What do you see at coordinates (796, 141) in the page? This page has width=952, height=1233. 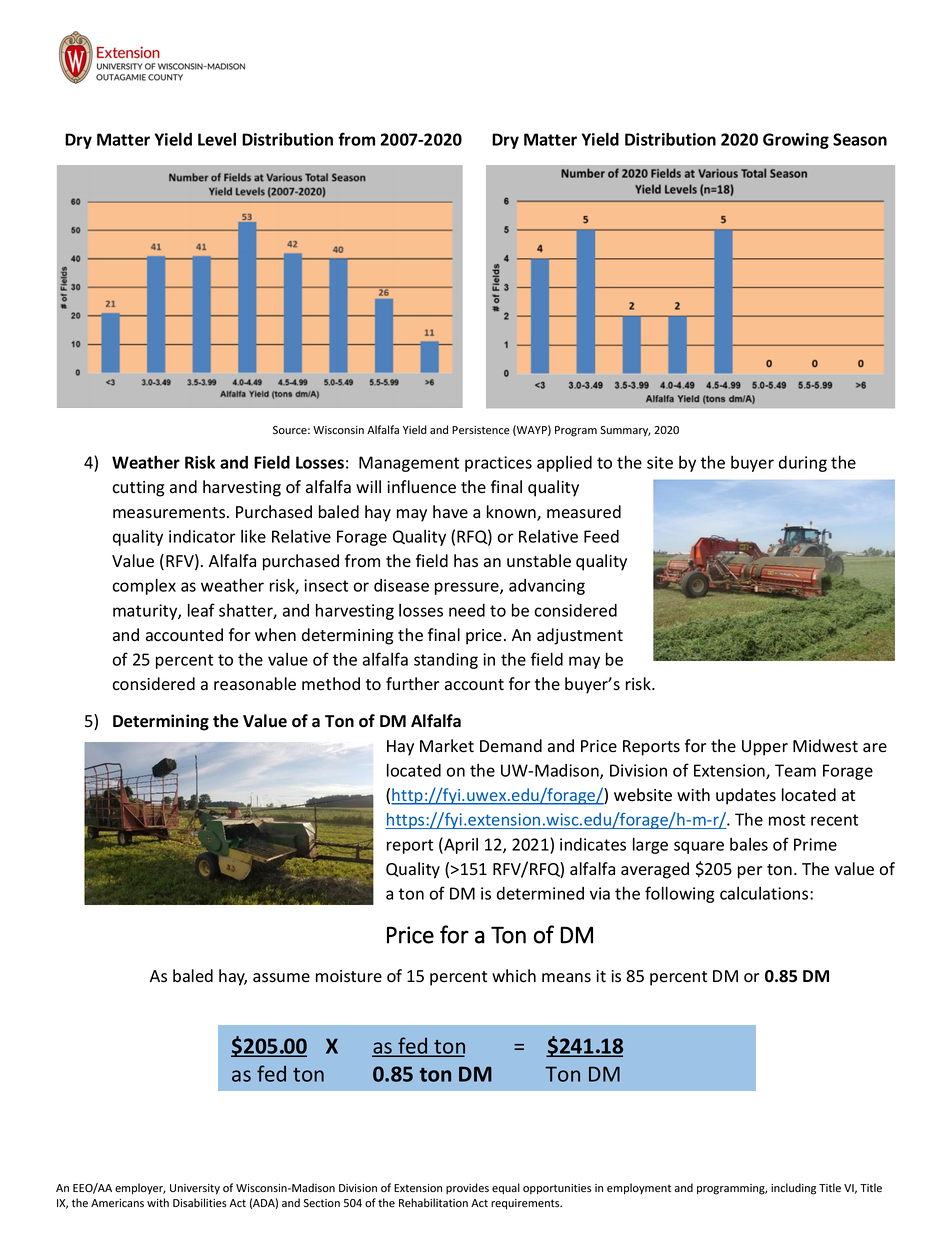 I see `Growing` at bounding box center [796, 141].
